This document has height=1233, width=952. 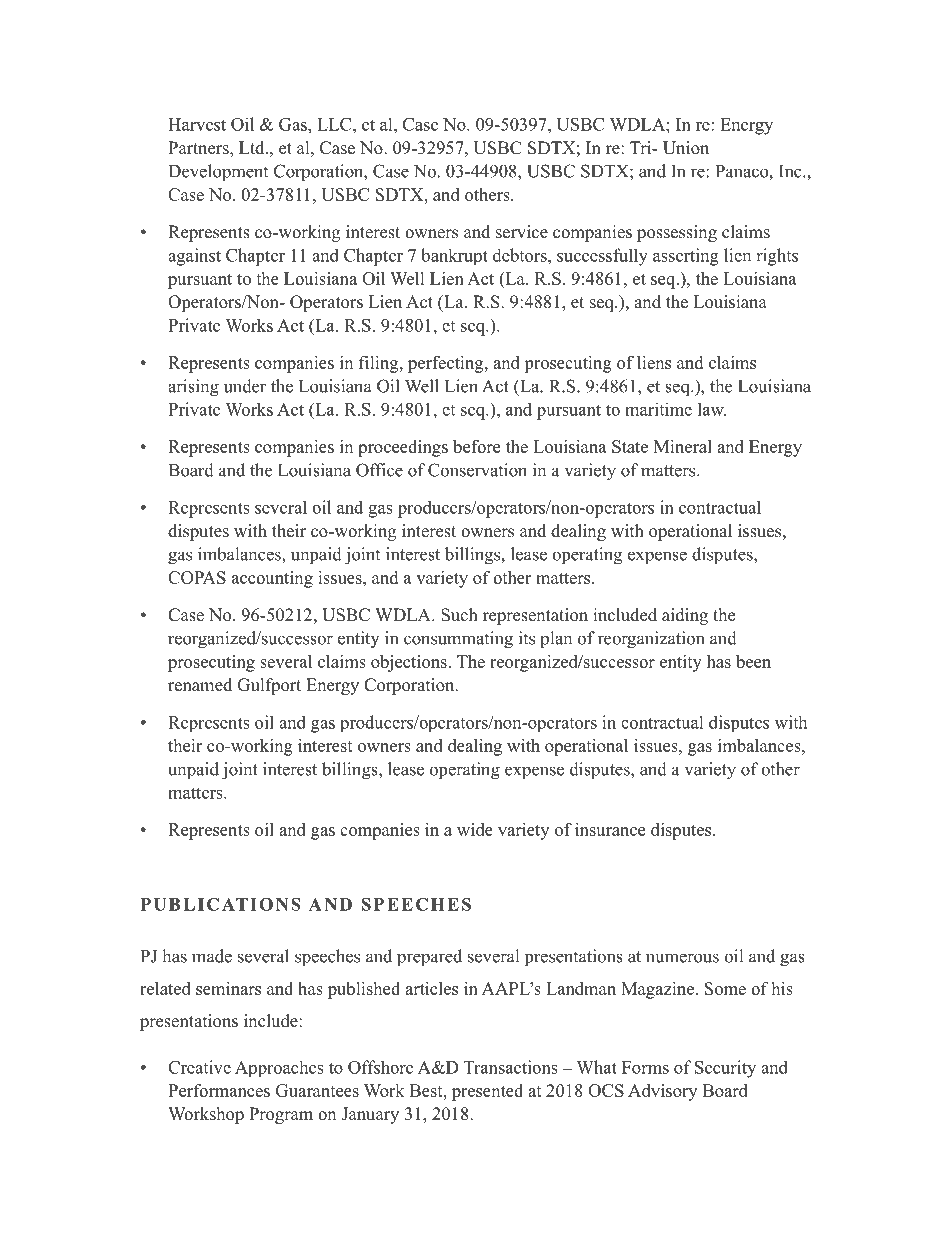 I want to click on Ltd, so click(x=253, y=147).
